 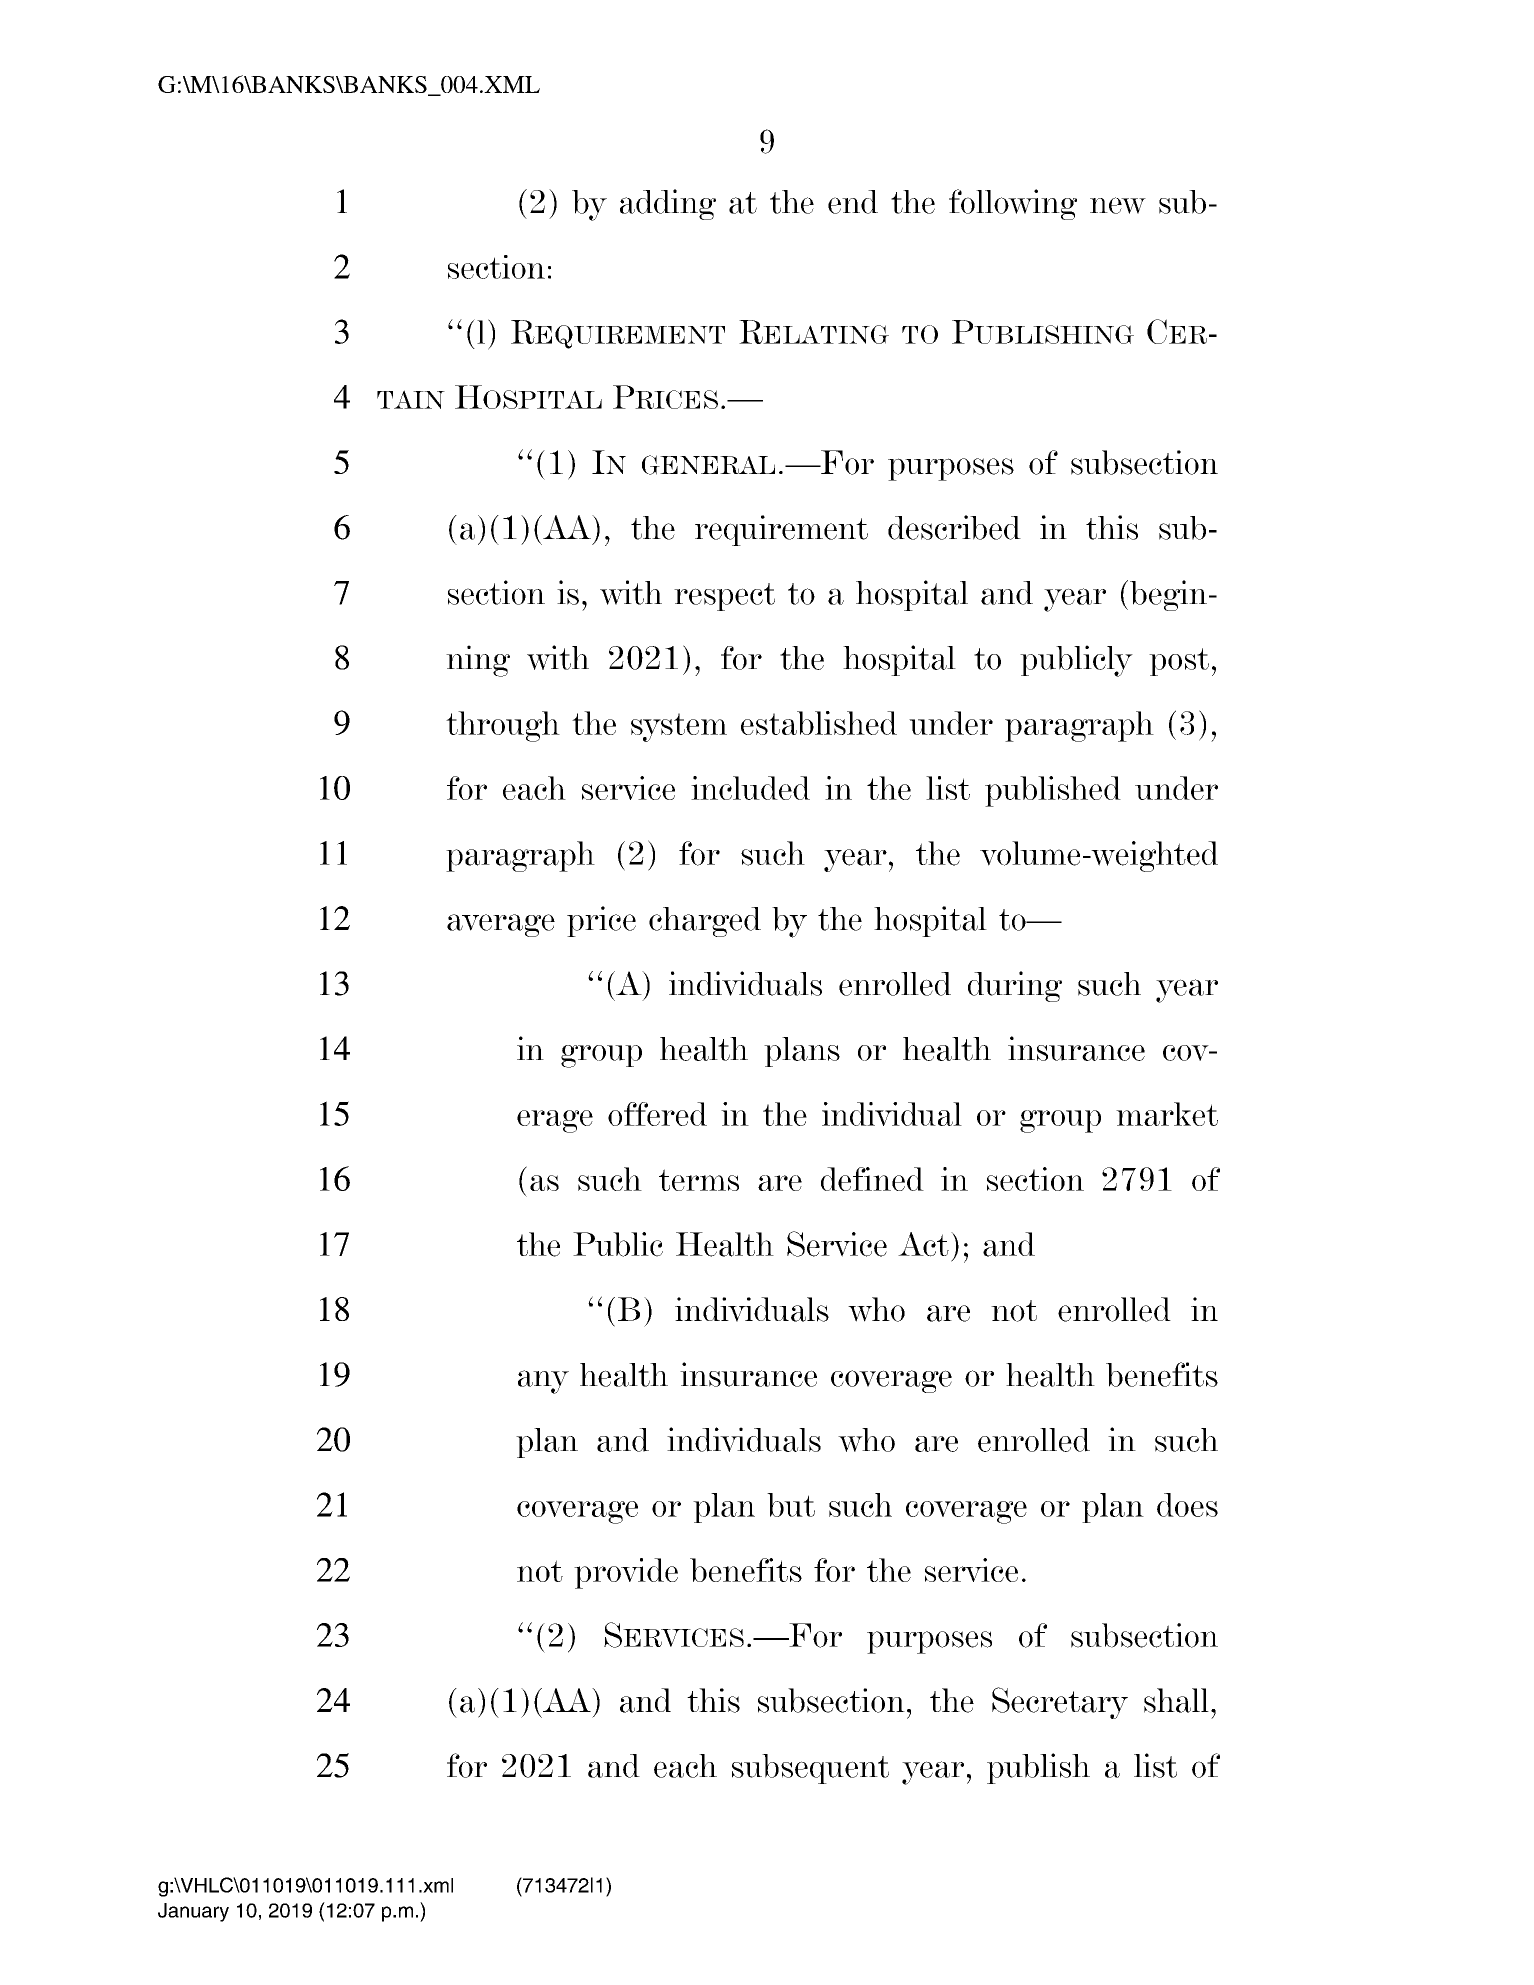 What do you see at coordinates (1187, 1505) in the page?
I see `does` at bounding box center [1187, 1505].
